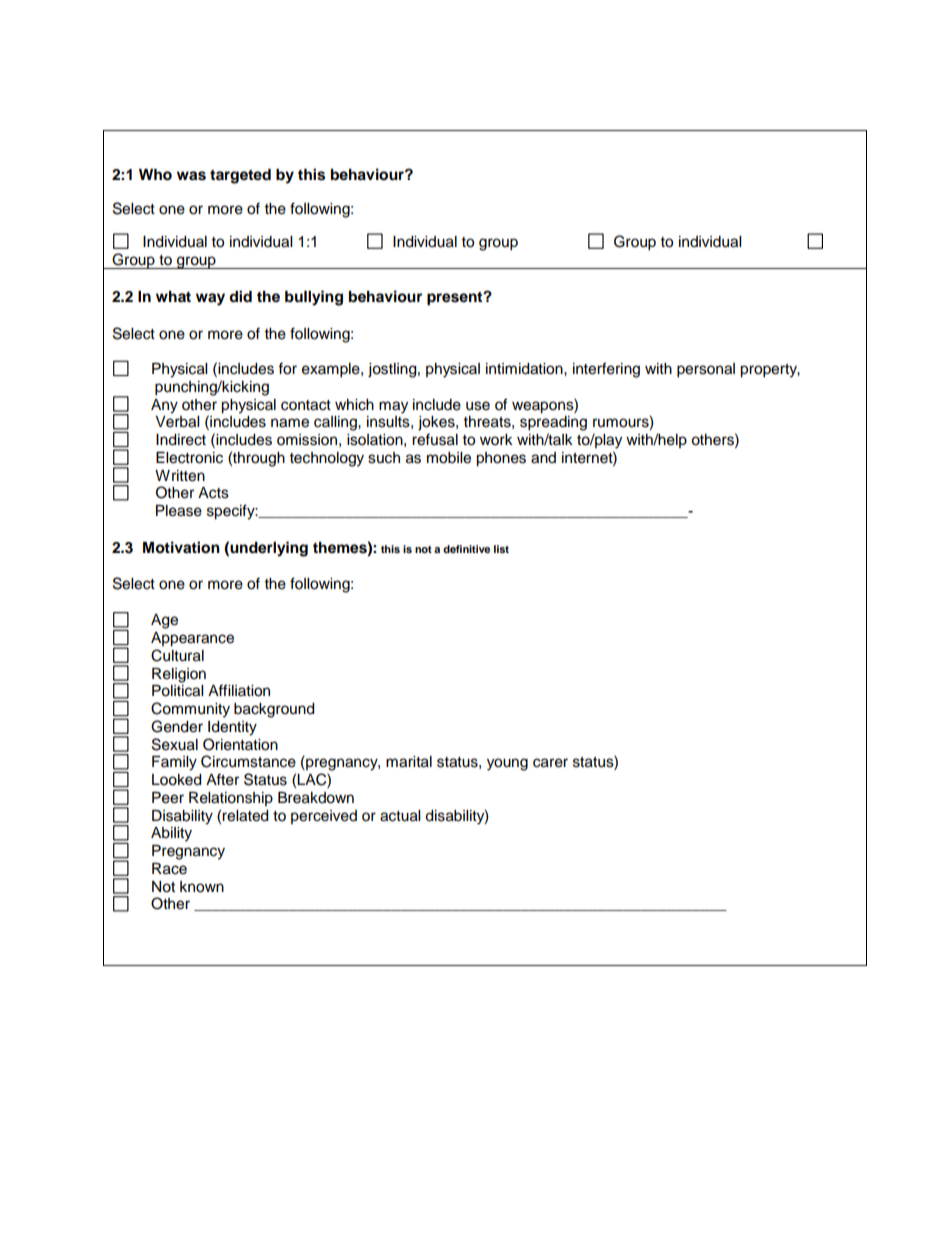 This document has width=952, height=1233. Describe the element at coordinates (240, 176) in the document. I see `targeted` at that location.
